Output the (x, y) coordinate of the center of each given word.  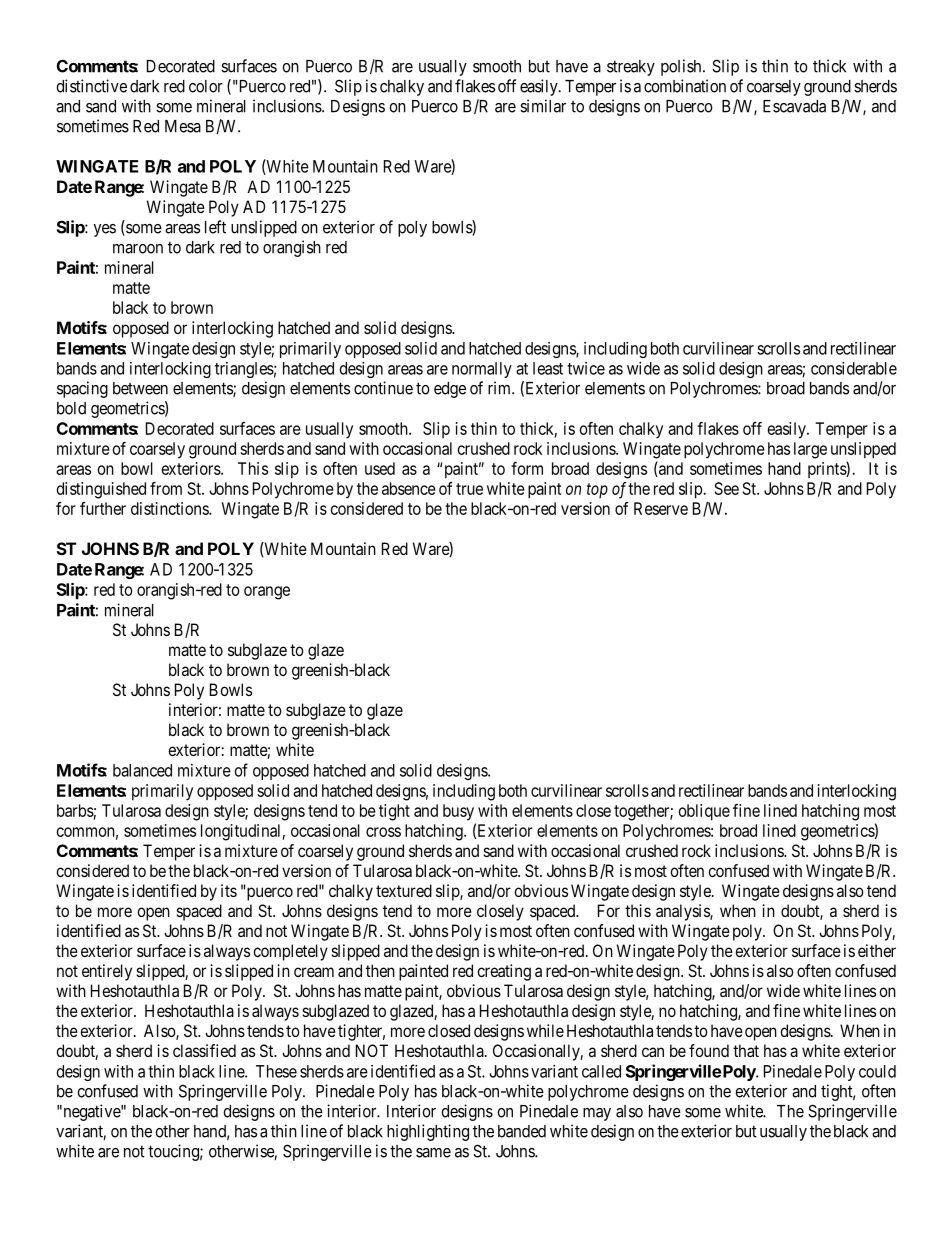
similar (543, 106)
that (746, 1050)
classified (204, 1050)
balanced (142, 770)
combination (685, 86)
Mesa (183, 126)
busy (458, 812)
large (810, 450)
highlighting (428, 1132)
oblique (704, 812)
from (166, 488)
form (527, 468)
